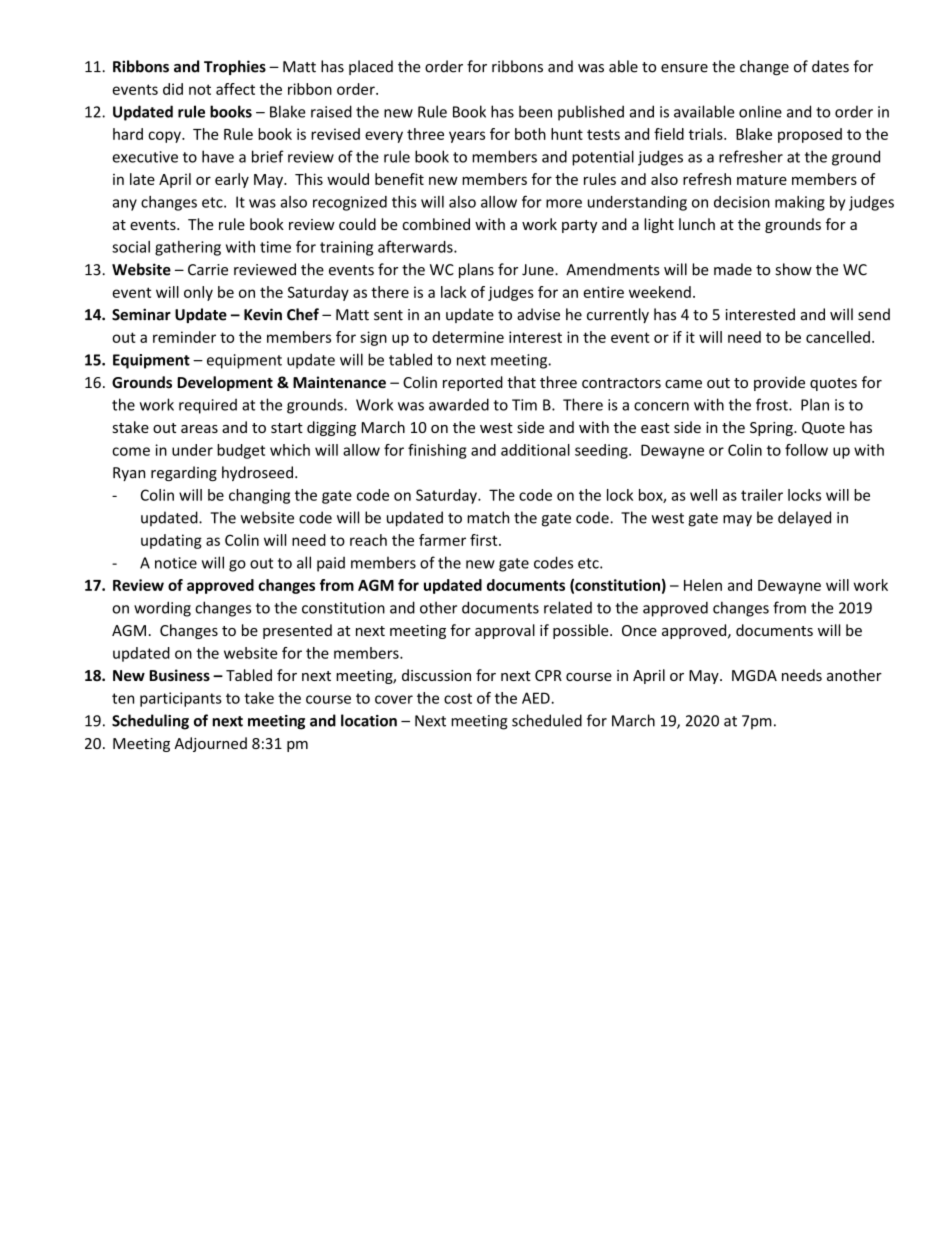  Describe the element at coordinates (779, 383) in the screenshot. I see `provide` at that location.
